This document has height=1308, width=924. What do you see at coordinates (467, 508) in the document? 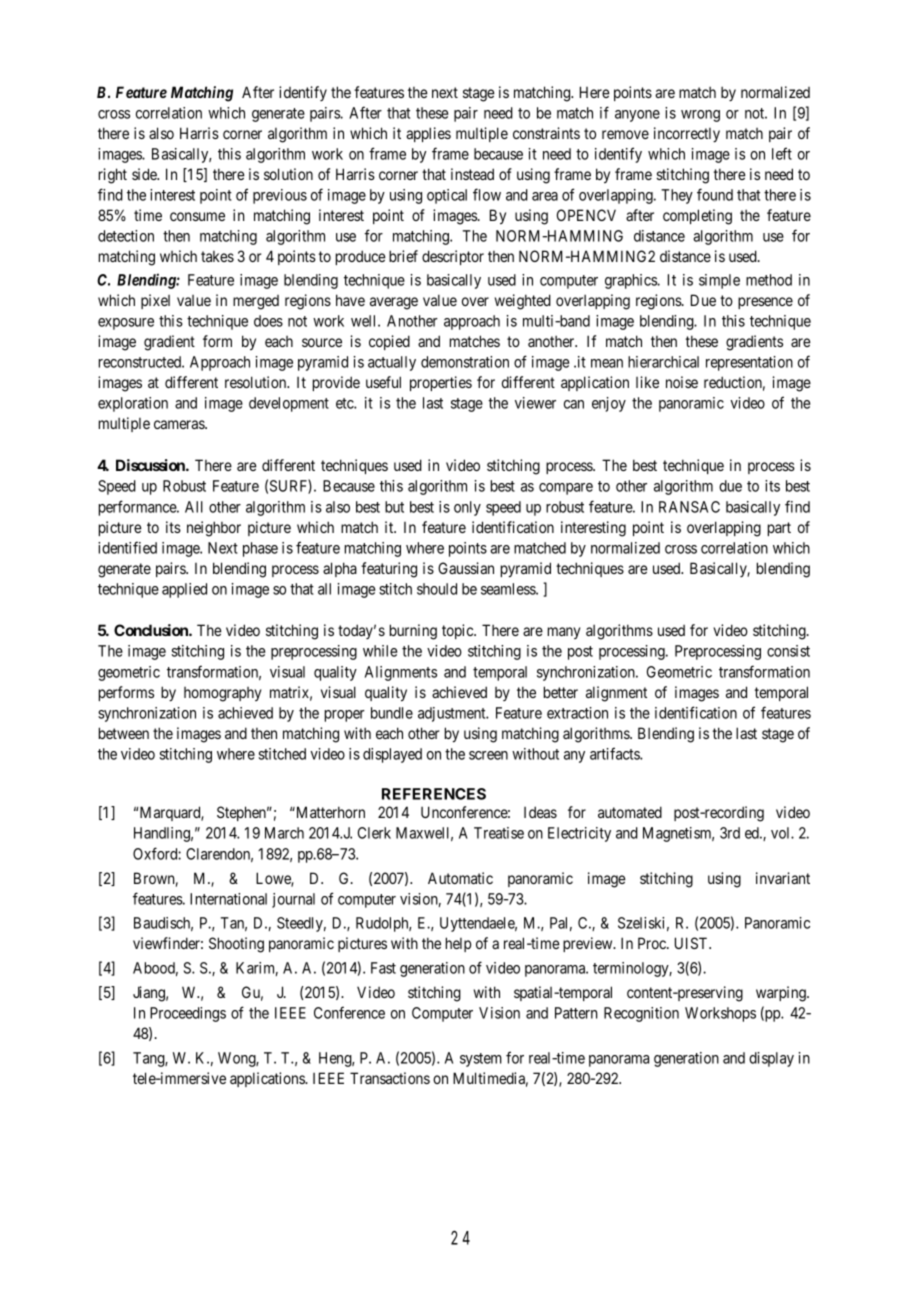
I see `only` at bounding box center [467, 508].
